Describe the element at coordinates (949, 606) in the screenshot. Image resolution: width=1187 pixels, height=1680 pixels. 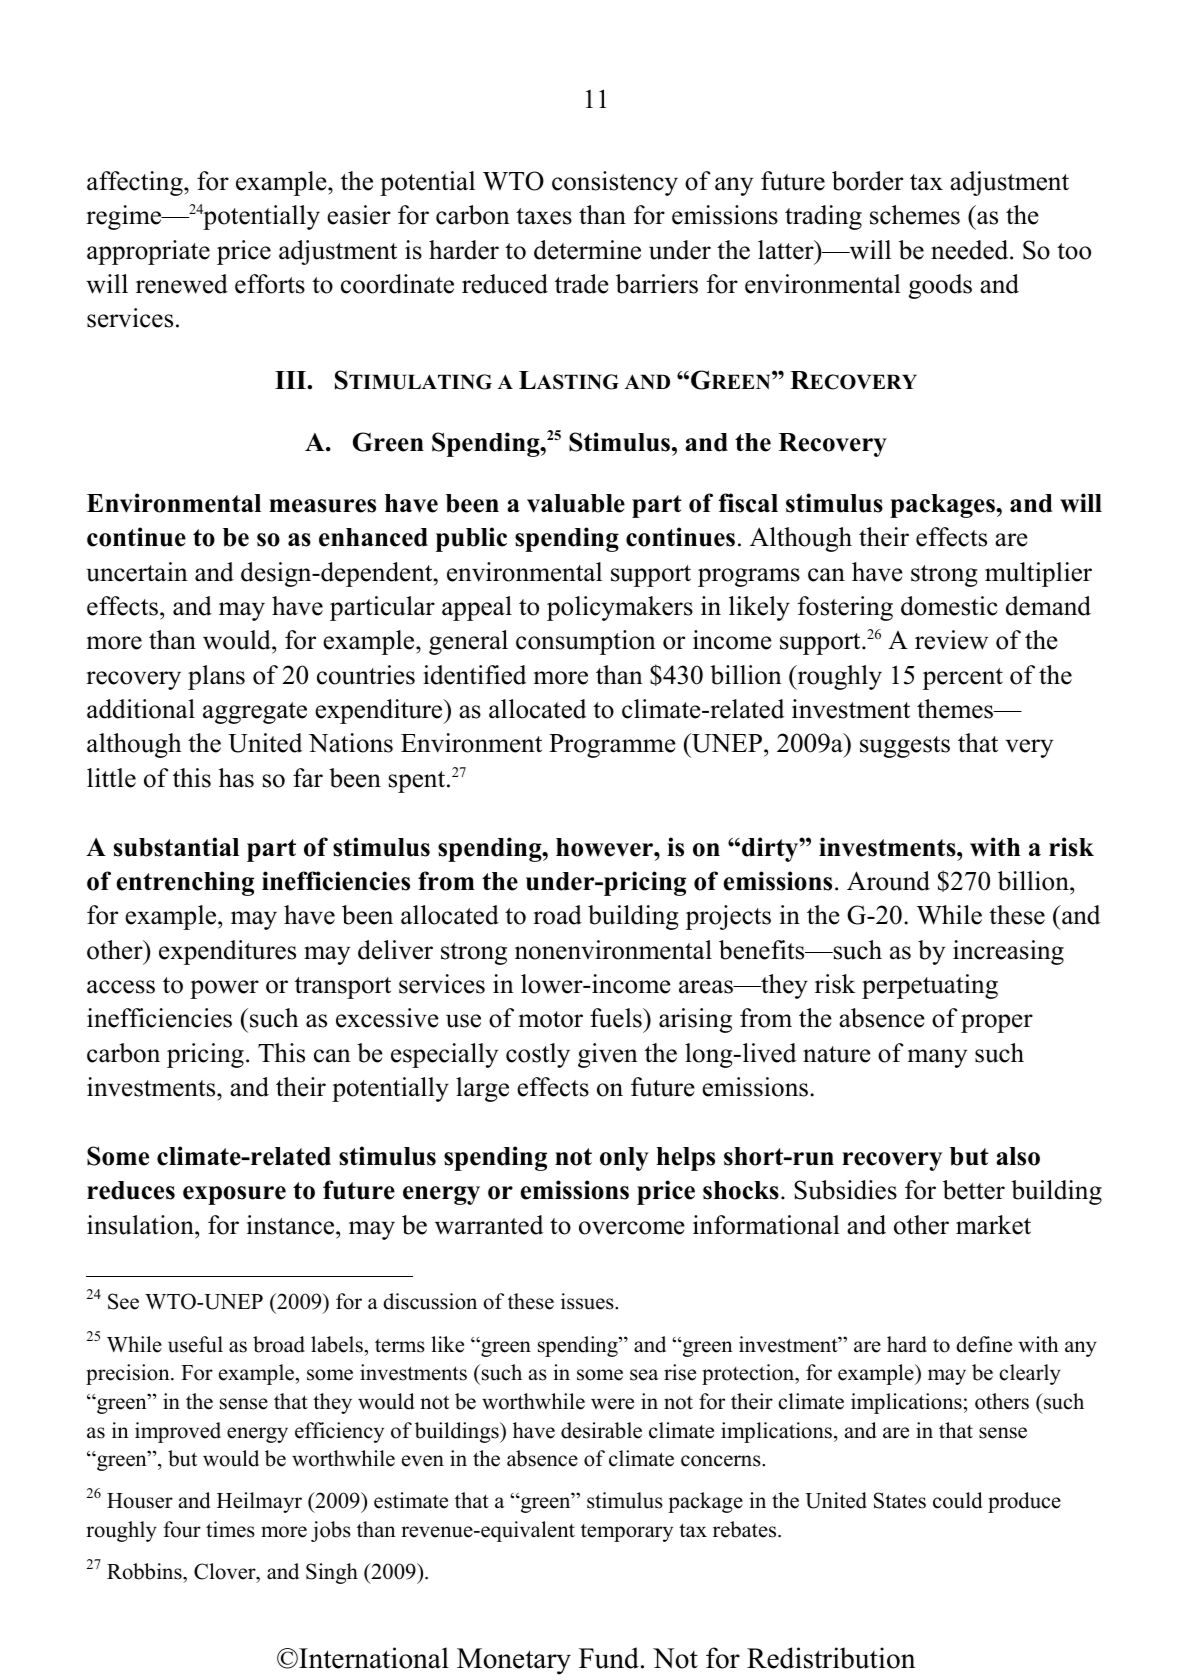
I see `domestic` at that location.
